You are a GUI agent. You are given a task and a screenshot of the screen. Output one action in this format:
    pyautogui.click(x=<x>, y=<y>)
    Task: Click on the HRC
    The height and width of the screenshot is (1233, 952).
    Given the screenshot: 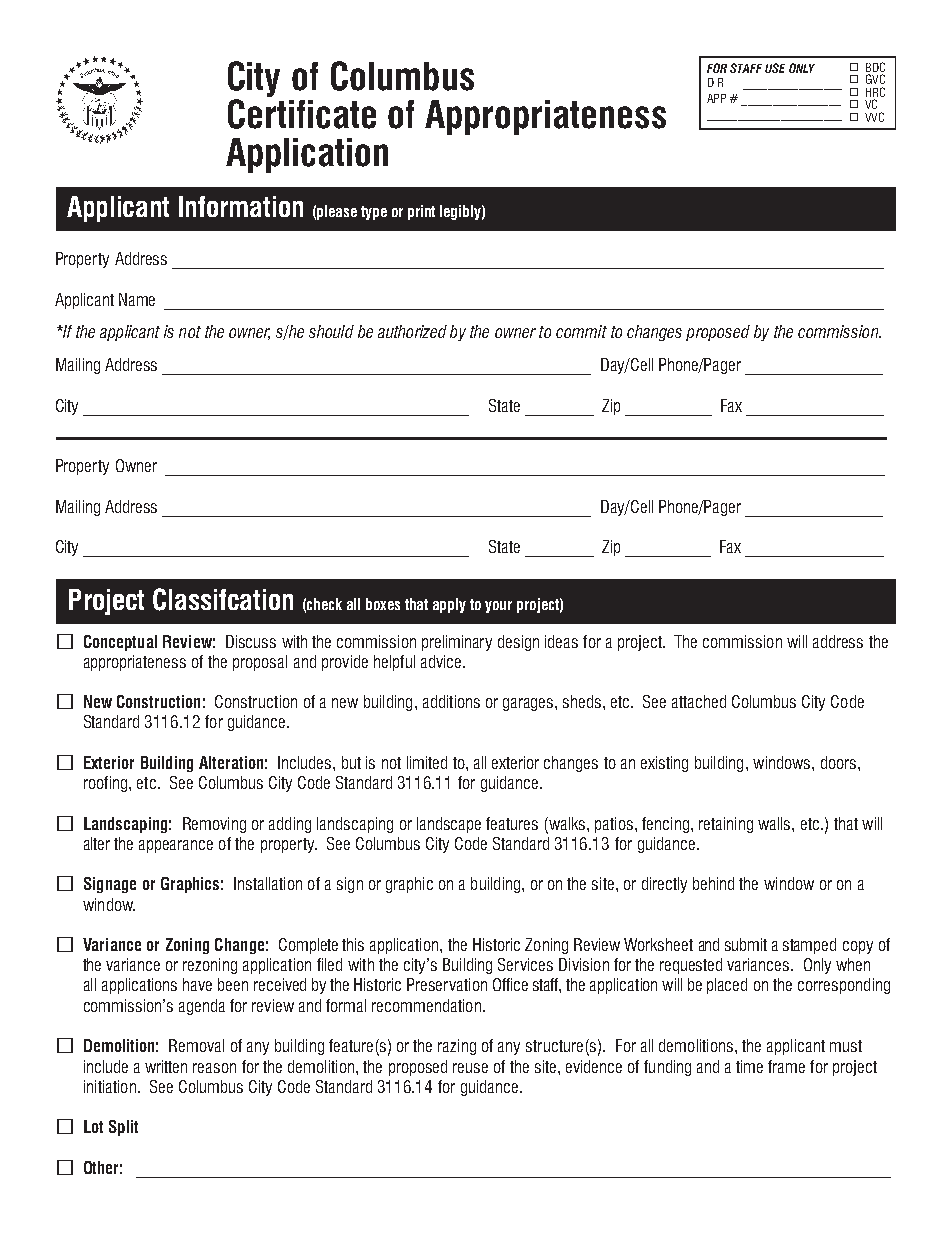 What is the action you would take?
    pyautogui.click(x=875, y=93)
